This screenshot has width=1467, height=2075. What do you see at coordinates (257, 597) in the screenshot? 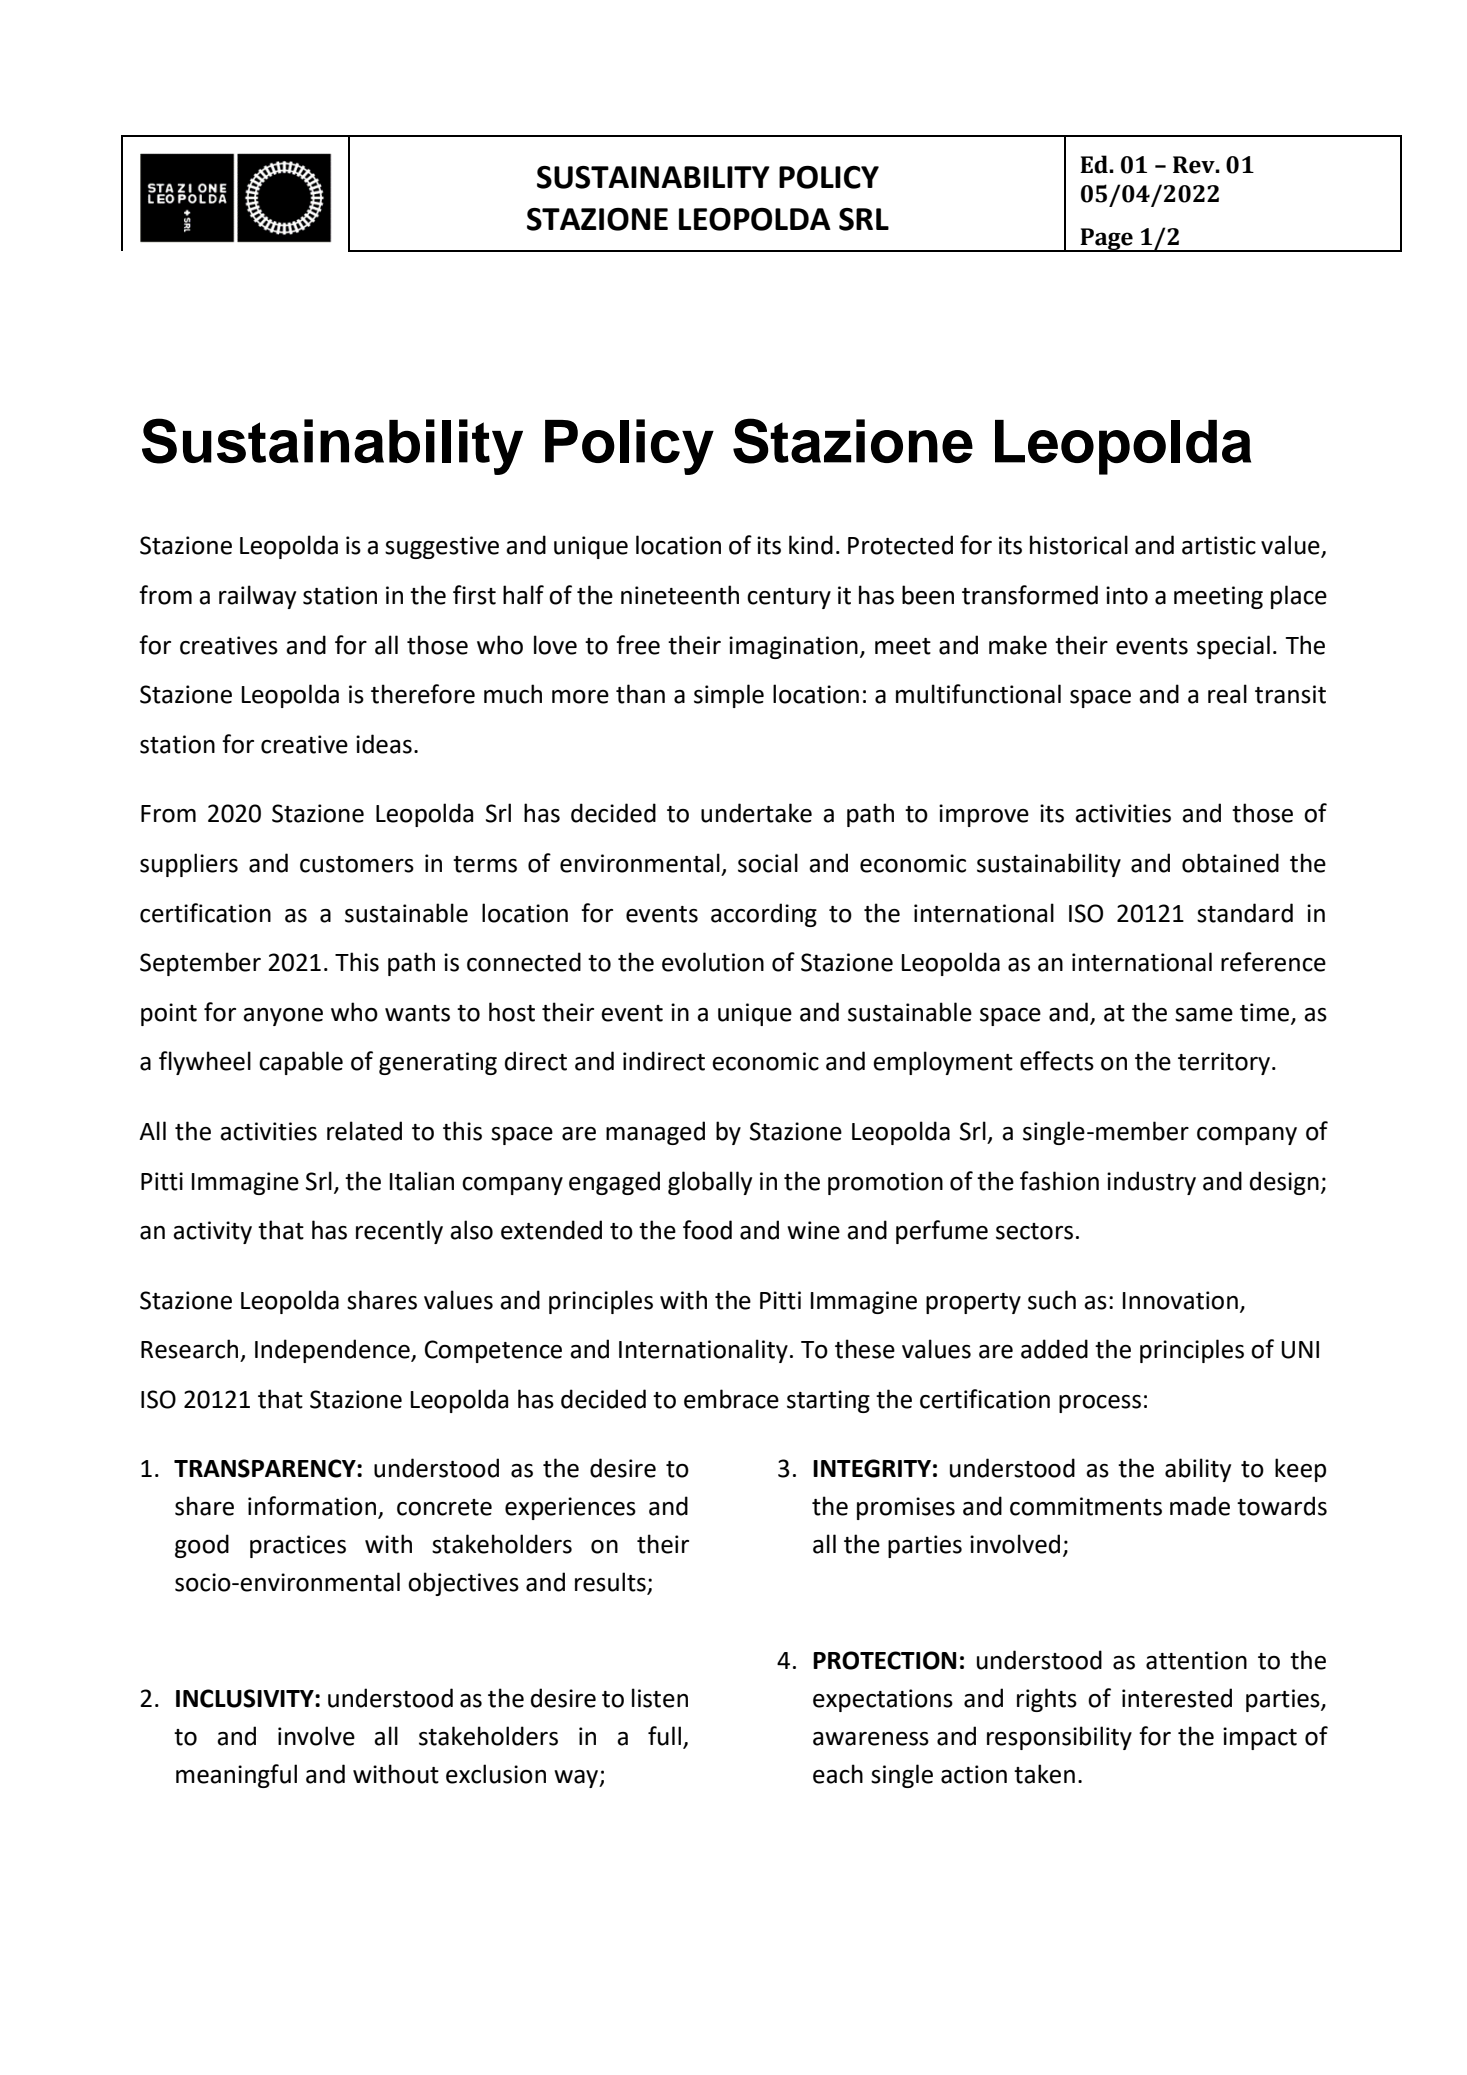
I see `railway` at bounding box center [257, 597].
